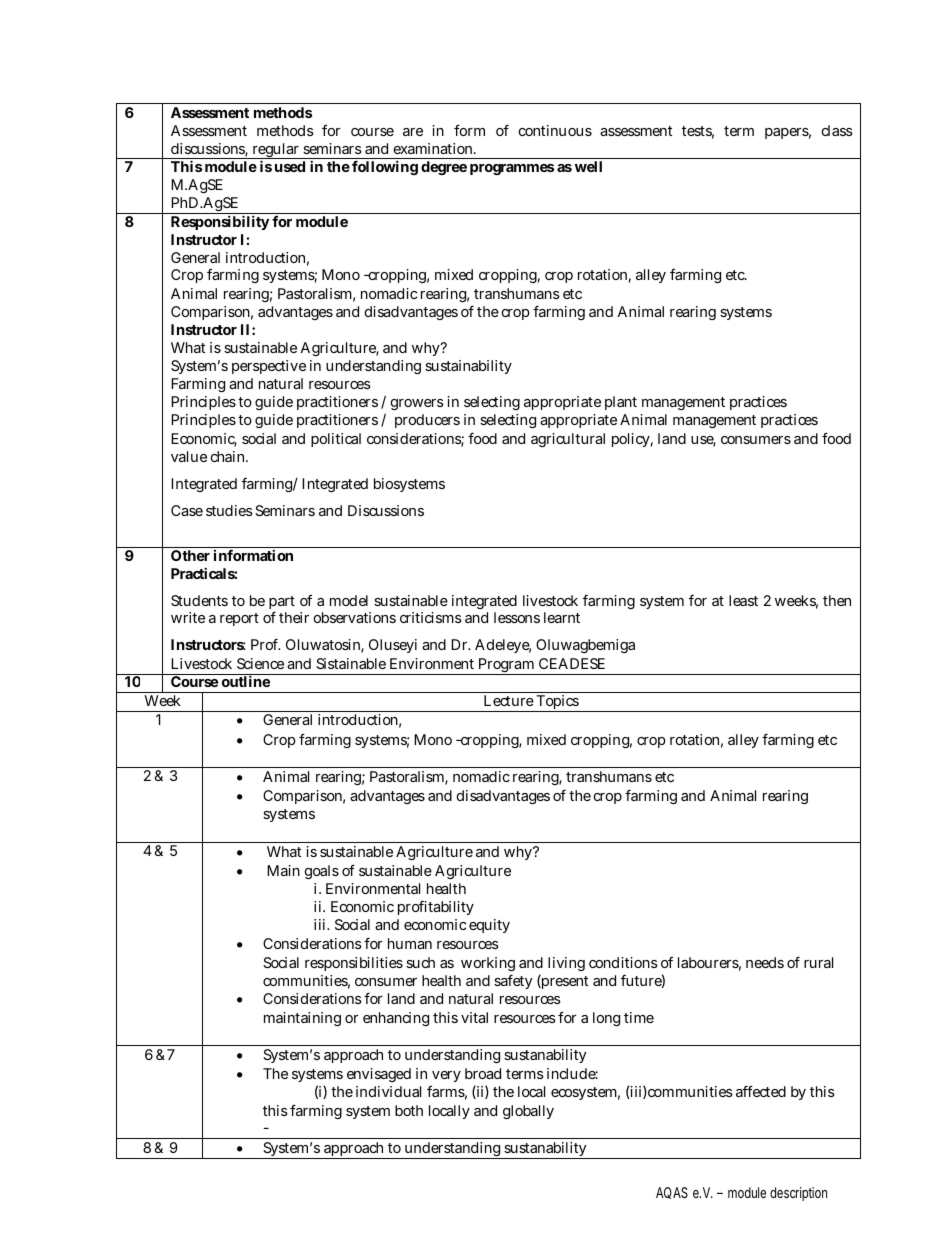 Image resolution: width=952 pixels, height=1233 pixels. I want to click on regular, so click(276, 151).
